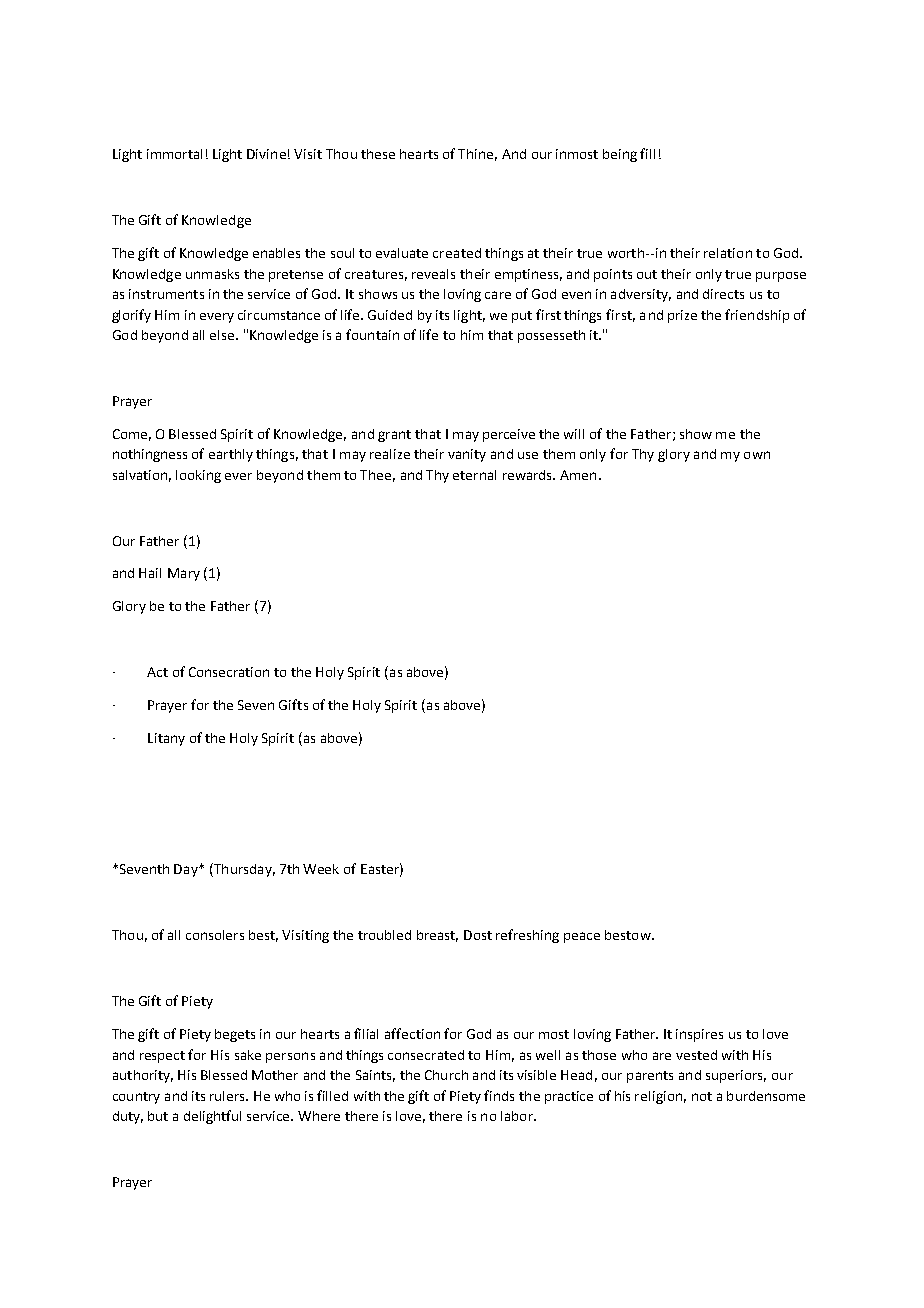 The width and height of the screenshot is (924, 1308). What do you see at coordinates (474, 475) in the screenshot?
I see `eternal` at bounding box center [474, 475].
